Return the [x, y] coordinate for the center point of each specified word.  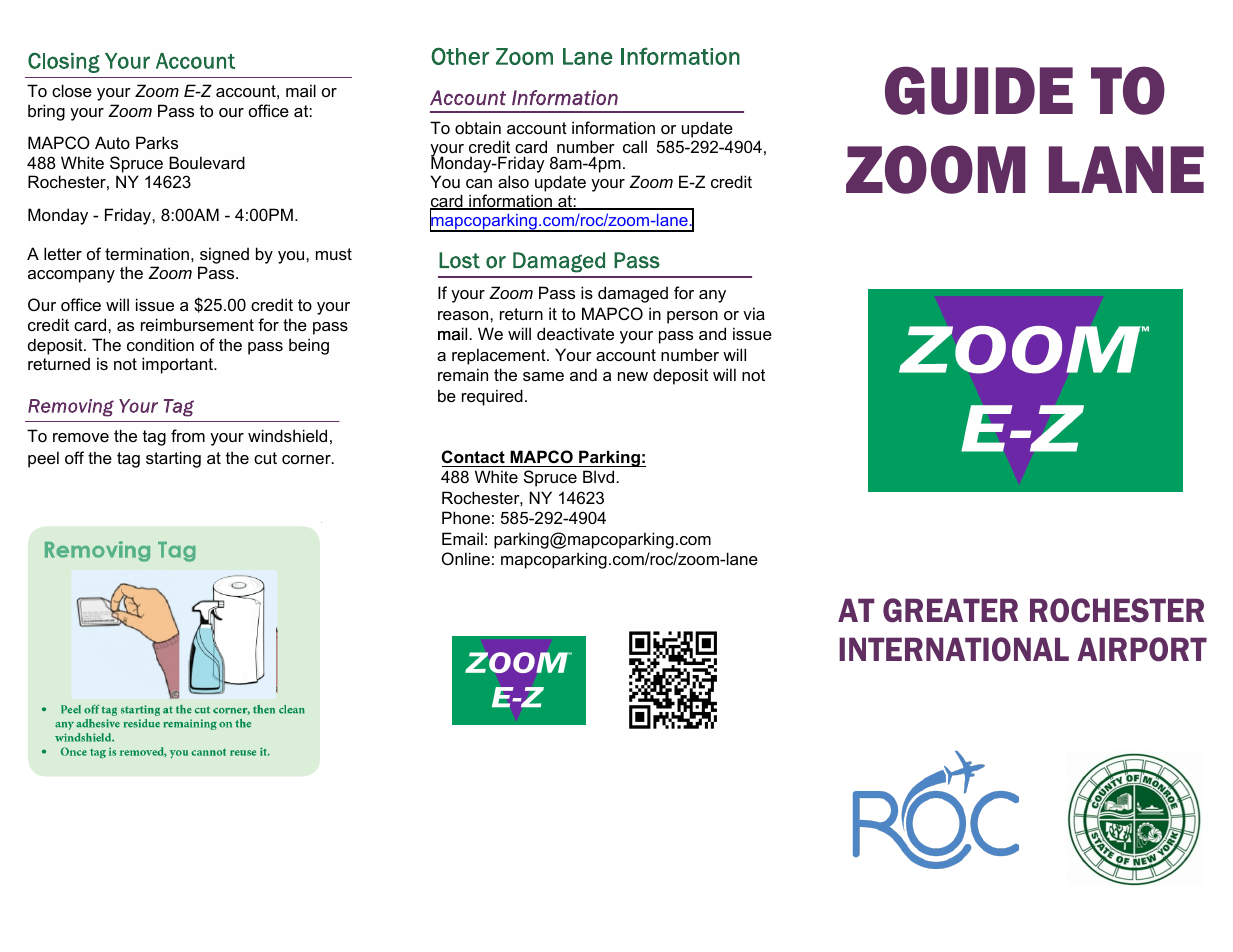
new [633, 376]
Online [466, 558]
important [178, 365]
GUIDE [979, 90]
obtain [478, 127]
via [754, 313]
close [72, 90]
